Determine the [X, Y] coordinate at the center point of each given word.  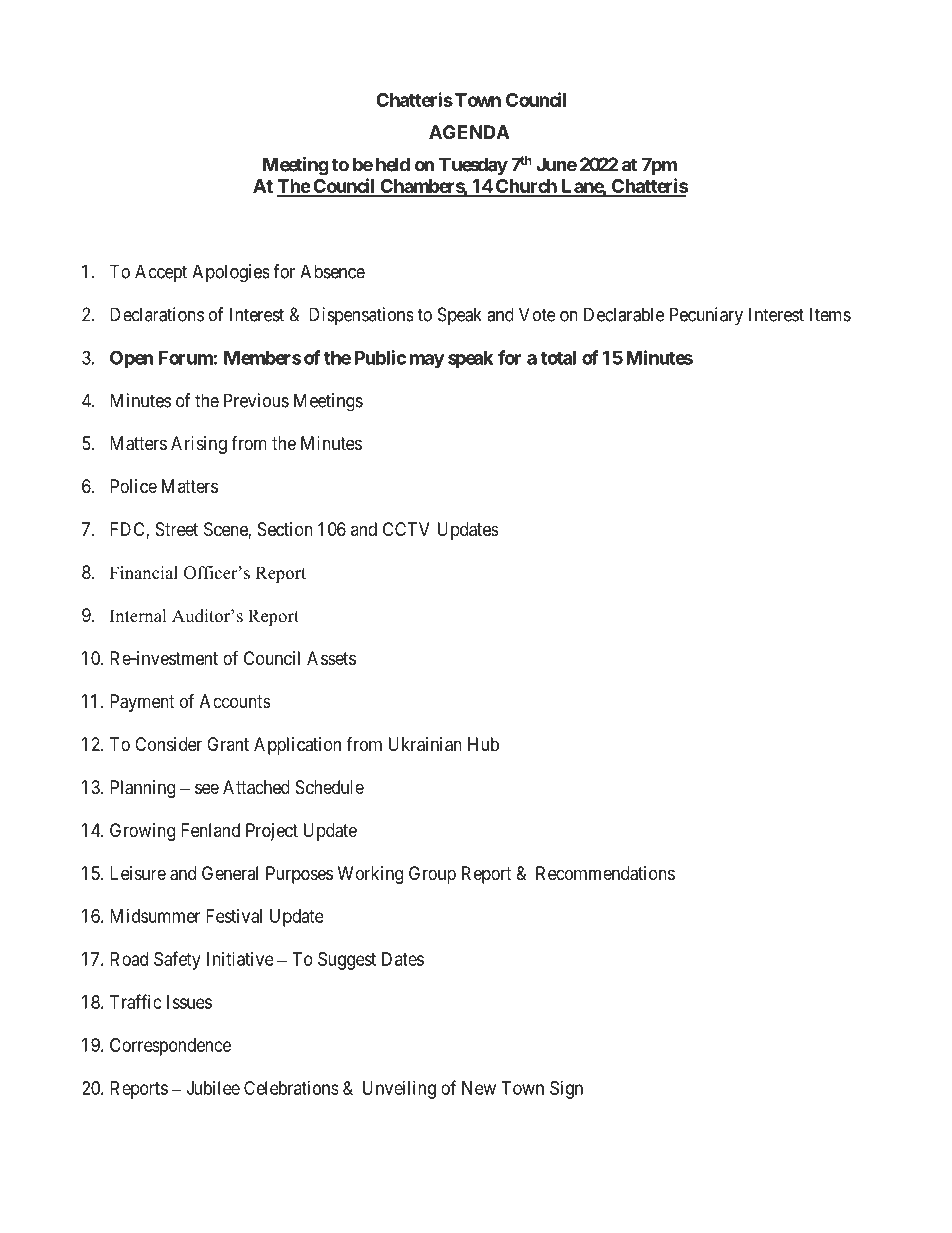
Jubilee [213, 1088]
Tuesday [473, 166]
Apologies [230, 273]
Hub [483, 744]
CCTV [406, 529]
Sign [566, 1090]
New [479, 1088]
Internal [138, 616]
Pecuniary [706, 316]
